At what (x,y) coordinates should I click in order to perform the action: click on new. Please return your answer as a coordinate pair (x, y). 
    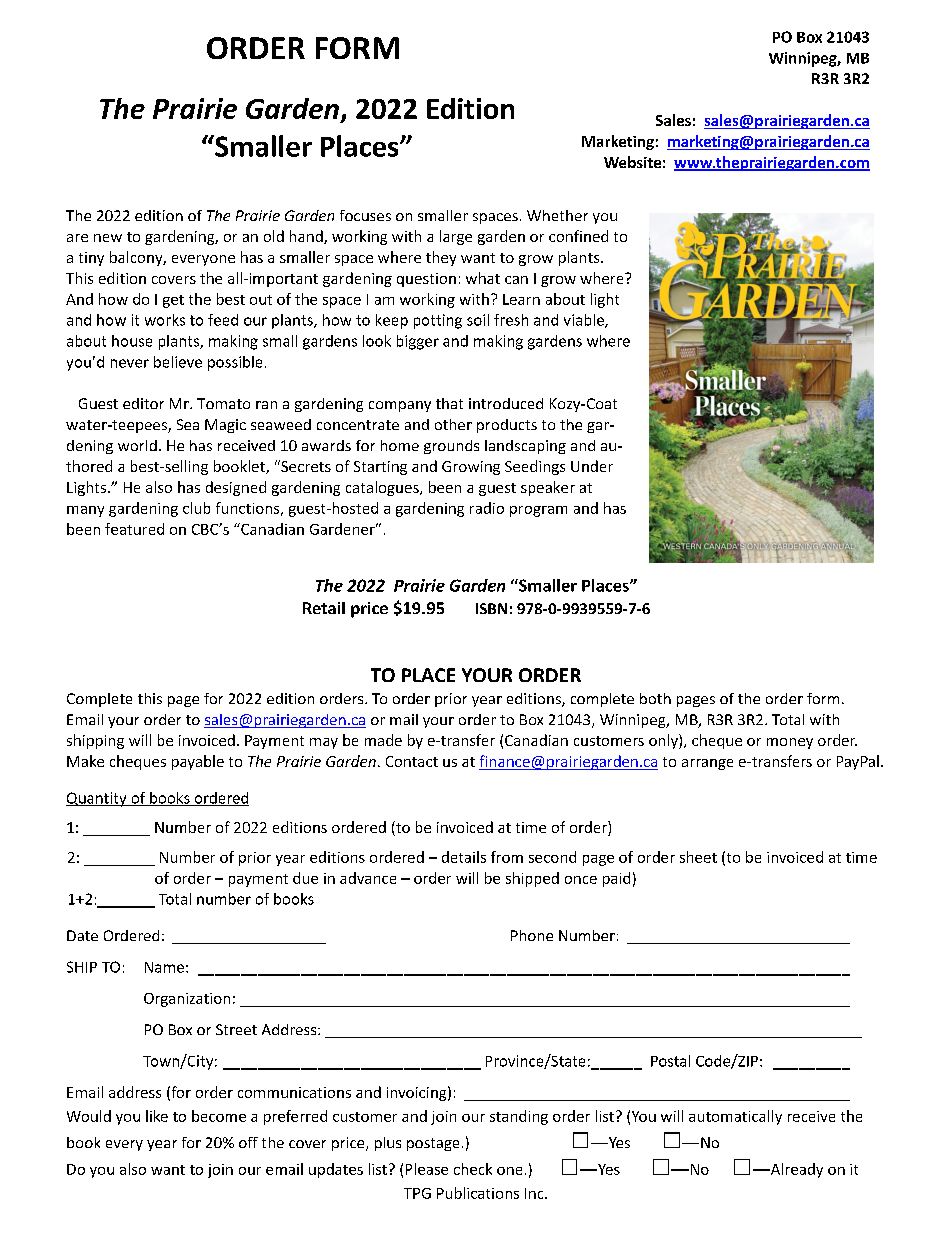
    Looking at the image, I should click on (108, 238).
